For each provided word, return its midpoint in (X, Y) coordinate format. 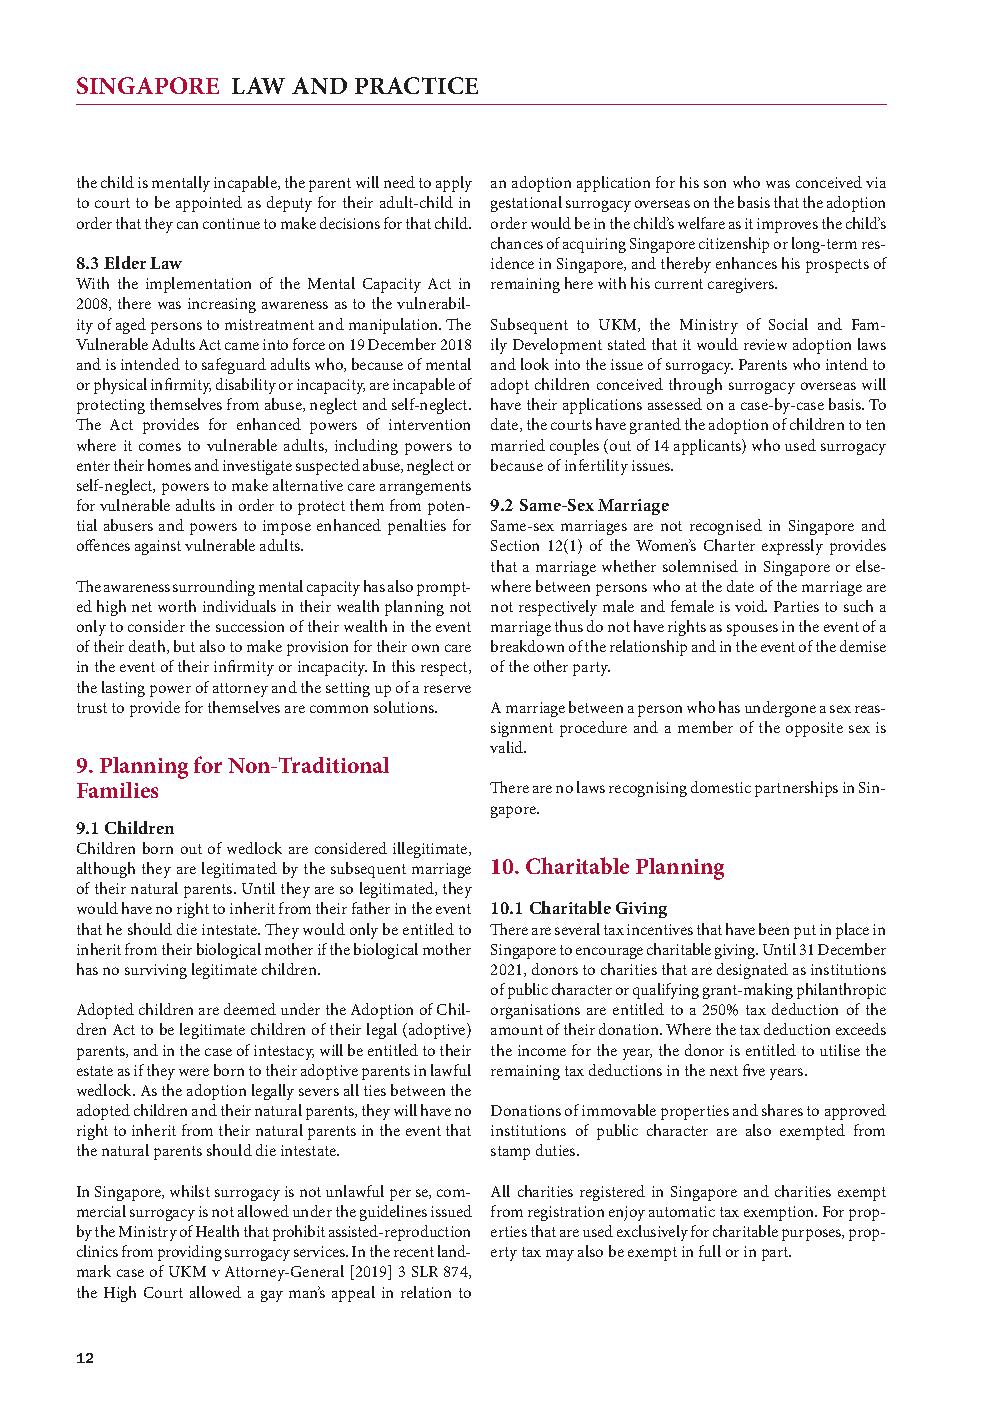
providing (190, 1253)
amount (517, 1030)
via (876, 182)
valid (508, 747)
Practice (416, 85)
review (765, 344)
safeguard (234, 366)
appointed (209, 204)
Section (515, 545)
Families (117, 790)
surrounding (214, 588)
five (754, 1070)
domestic (721, 787)
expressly (792, 547)
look (535, 364)
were (194, 1072)
